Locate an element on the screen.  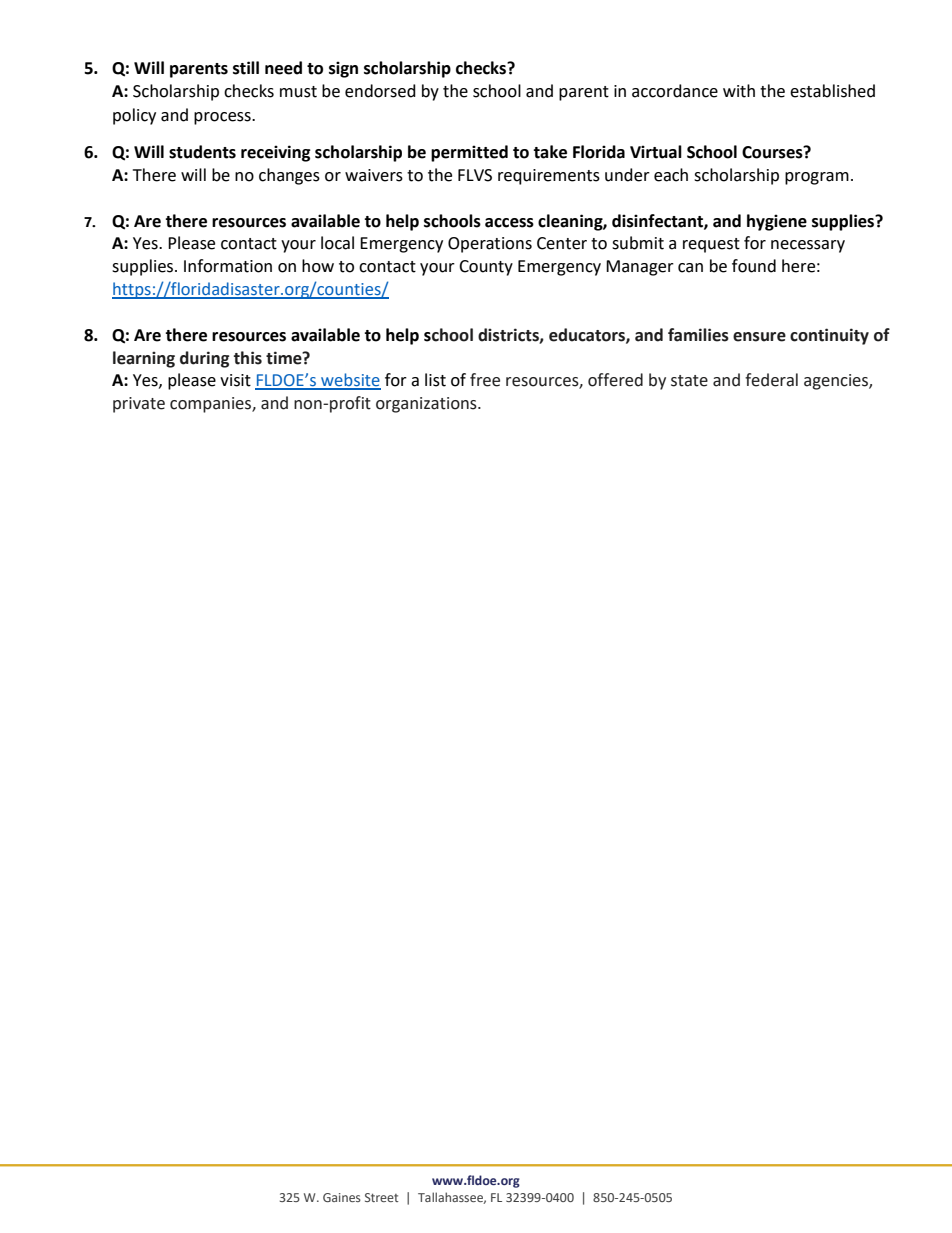
free is located at coordinates (485, 380).
